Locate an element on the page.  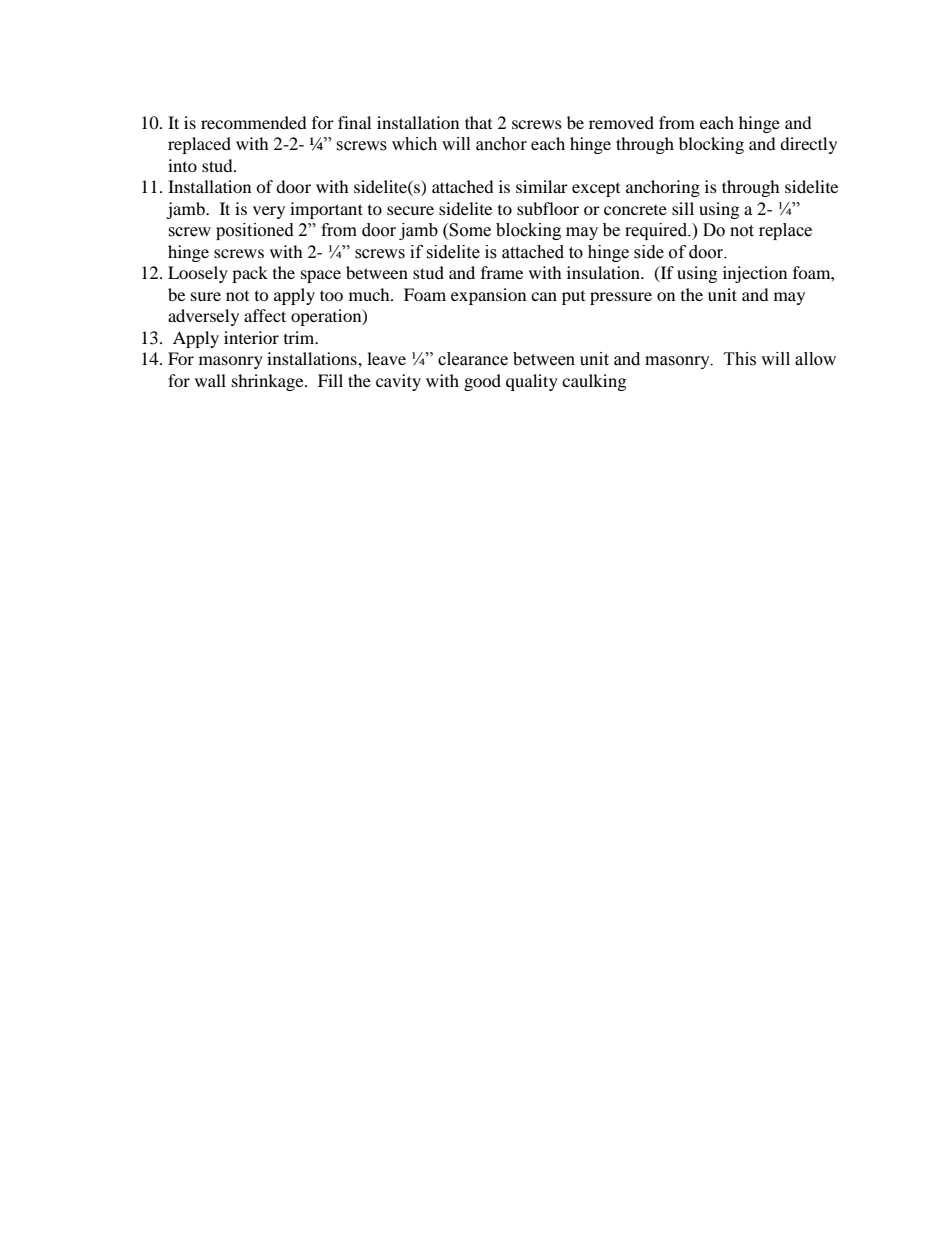
too is located at coordinates (331, 295).
